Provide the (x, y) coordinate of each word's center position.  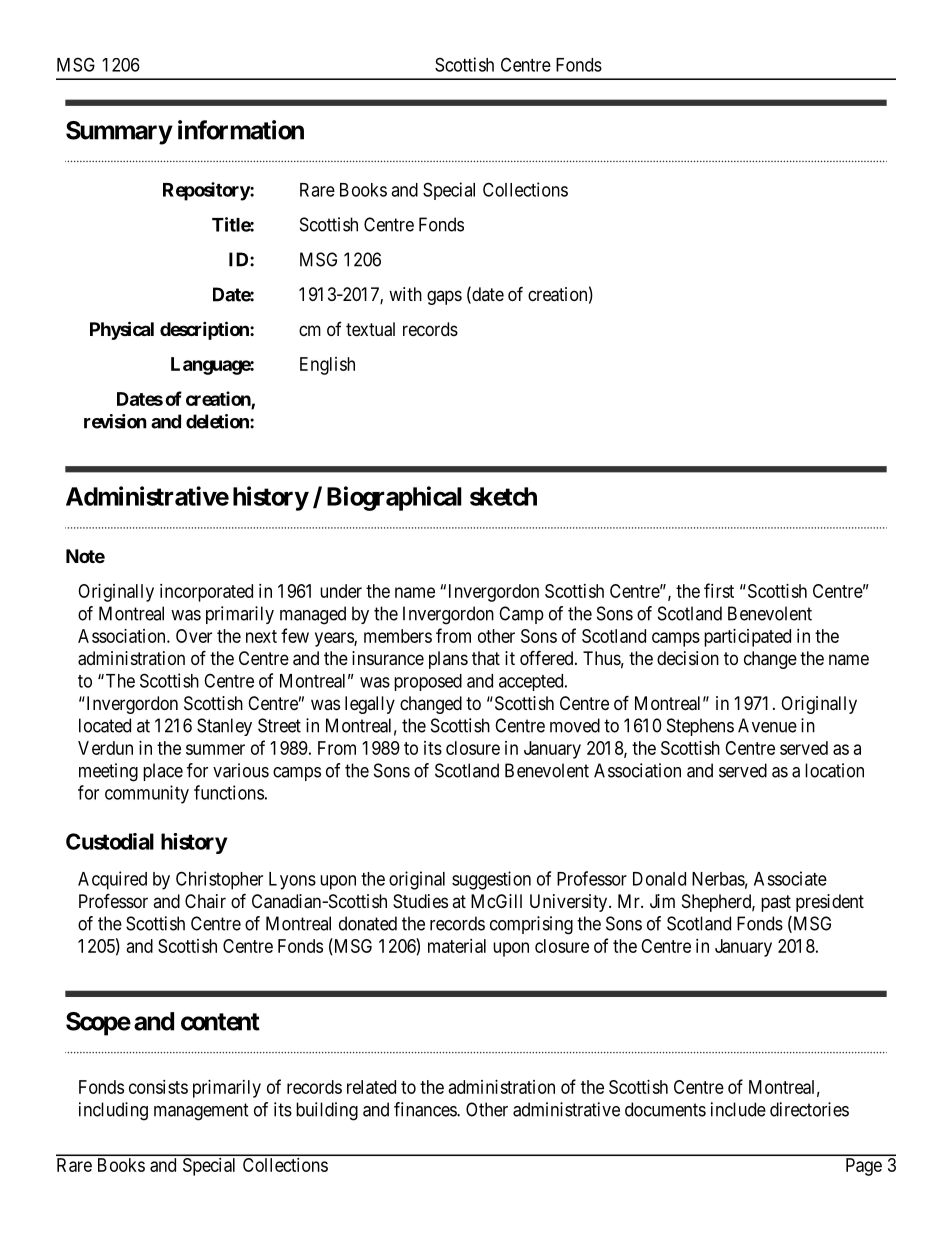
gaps (444, 297)
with (405, 294)
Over (194, 636)
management (201, 1112)
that (486, 658)
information (241, 130)
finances (426, 1109)
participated (747, 638)
